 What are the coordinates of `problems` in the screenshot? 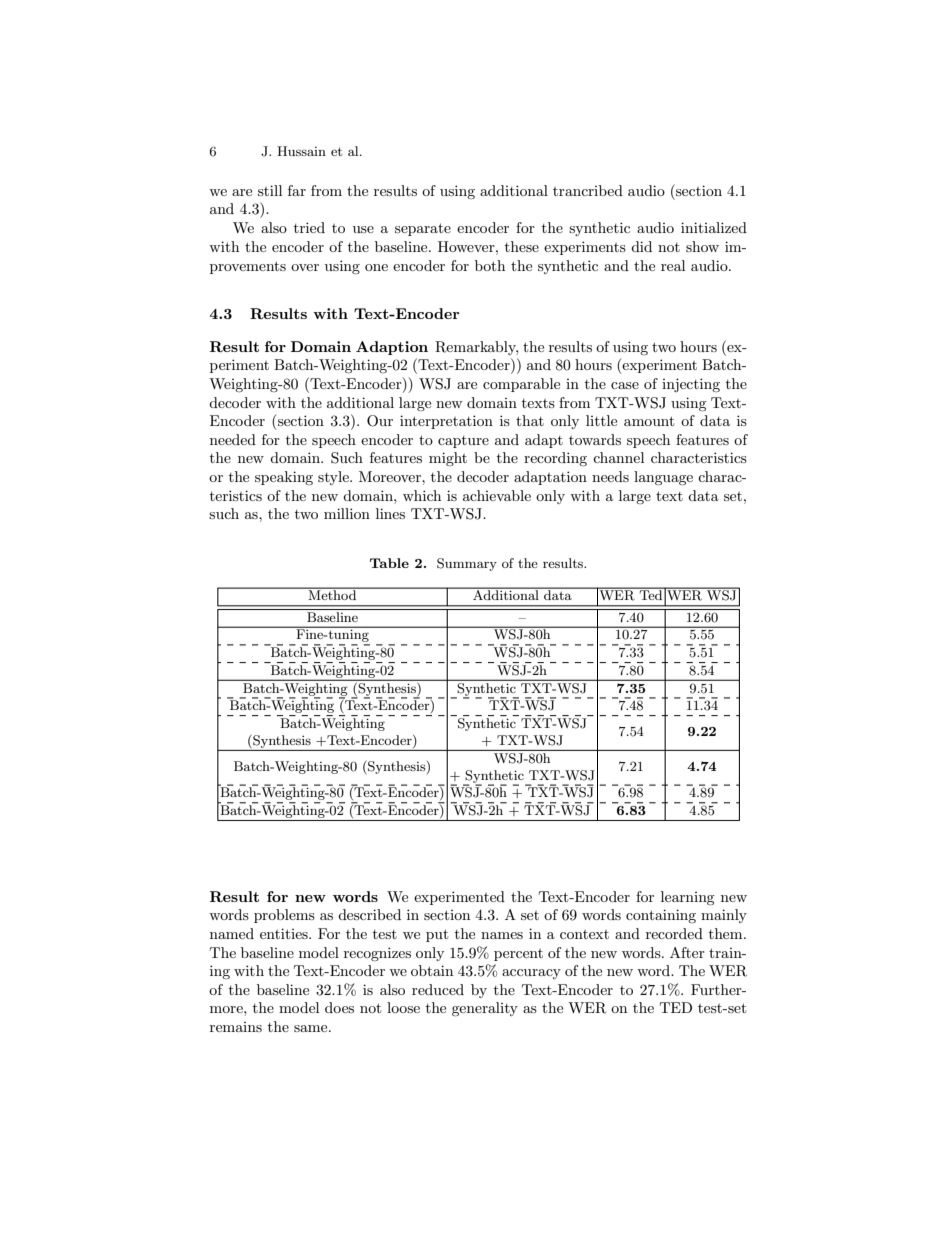 It's located at (284, 916).
